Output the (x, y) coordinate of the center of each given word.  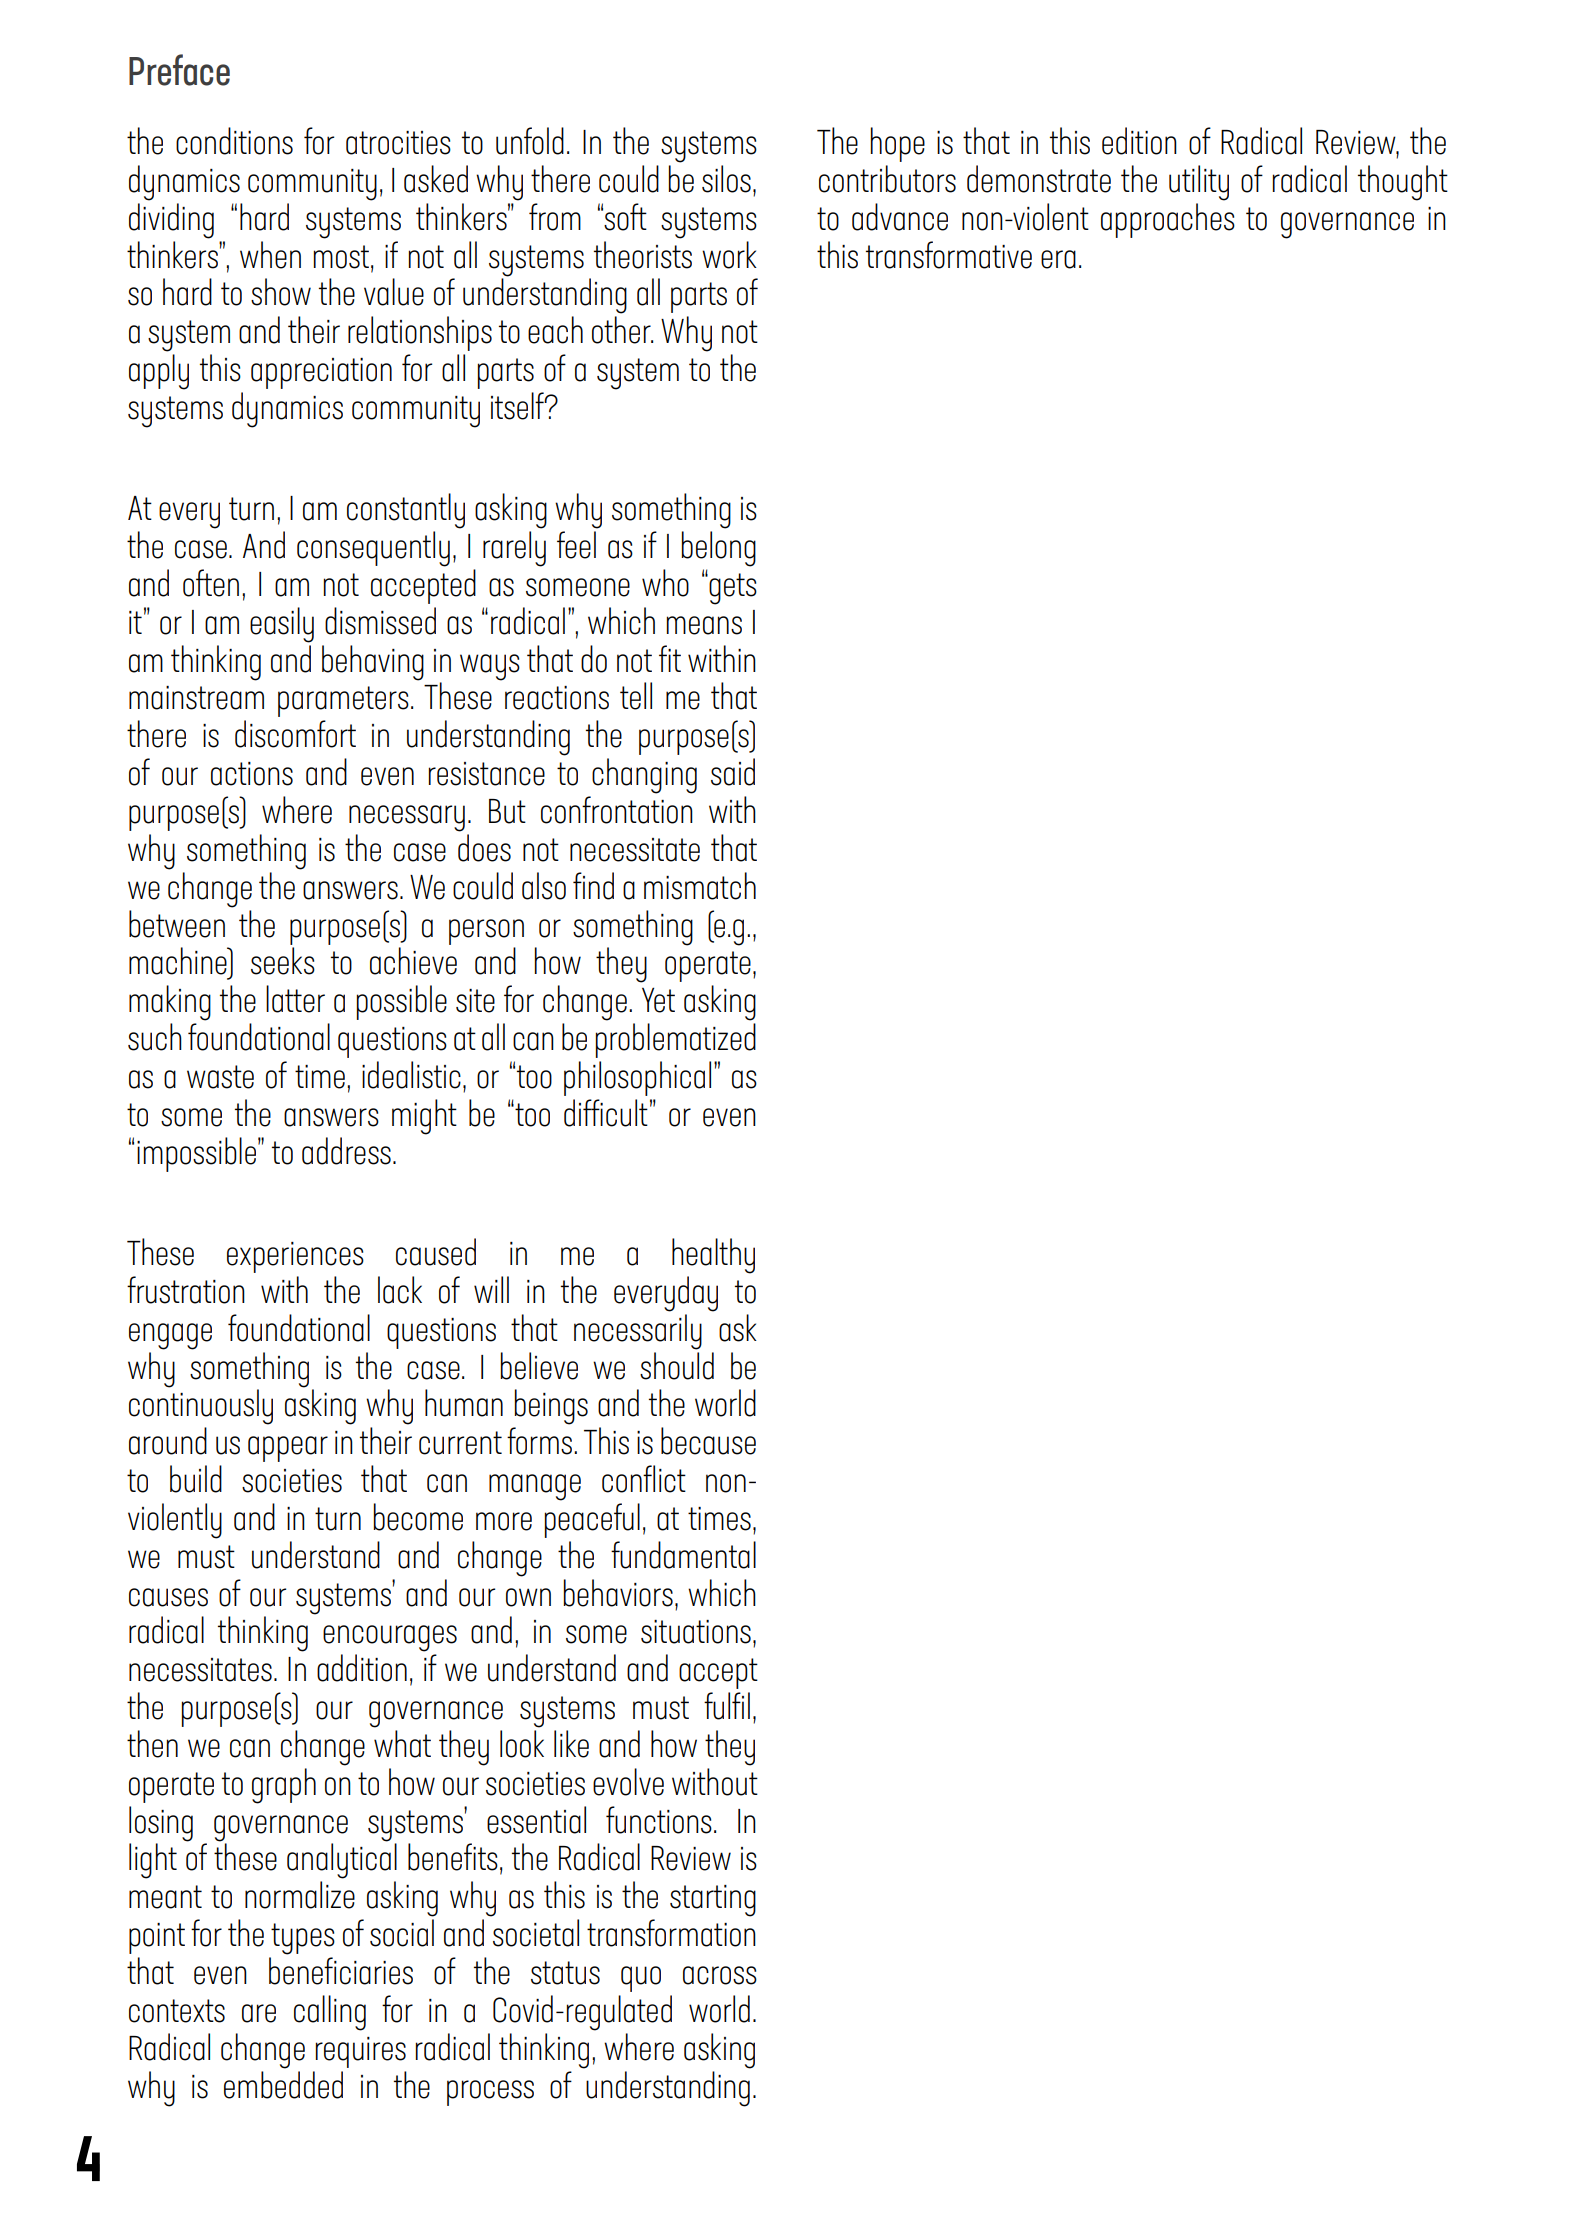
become (418, 1517)
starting (713, 1901)
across (720, 1975)
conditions (234, 141)
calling (330, 2013)
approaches (1168, 220)
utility (1199, 183)
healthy (713, 1256)
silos (726, 179)
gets (732, 589)
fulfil (727, 1706)
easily (282, 625)
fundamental (683, 1555)
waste (220, 1077)
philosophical (637, 1078)
